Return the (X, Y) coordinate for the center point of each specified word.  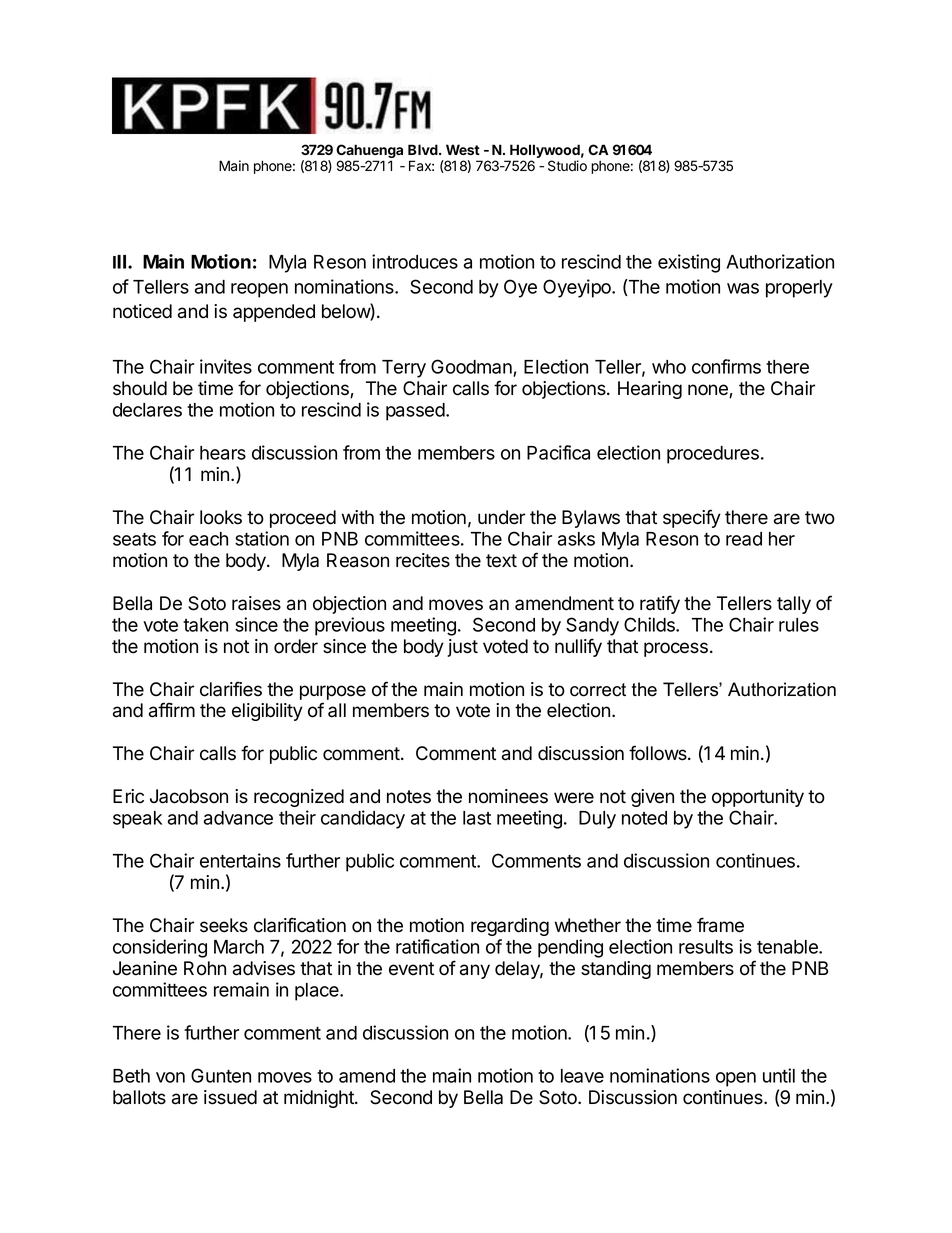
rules (799, 625)
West (463, 149)
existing (689, 263)
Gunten (221, 1075)
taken (205, 625)
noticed (142, 311)
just (462, 648)
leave (582, 1076)
